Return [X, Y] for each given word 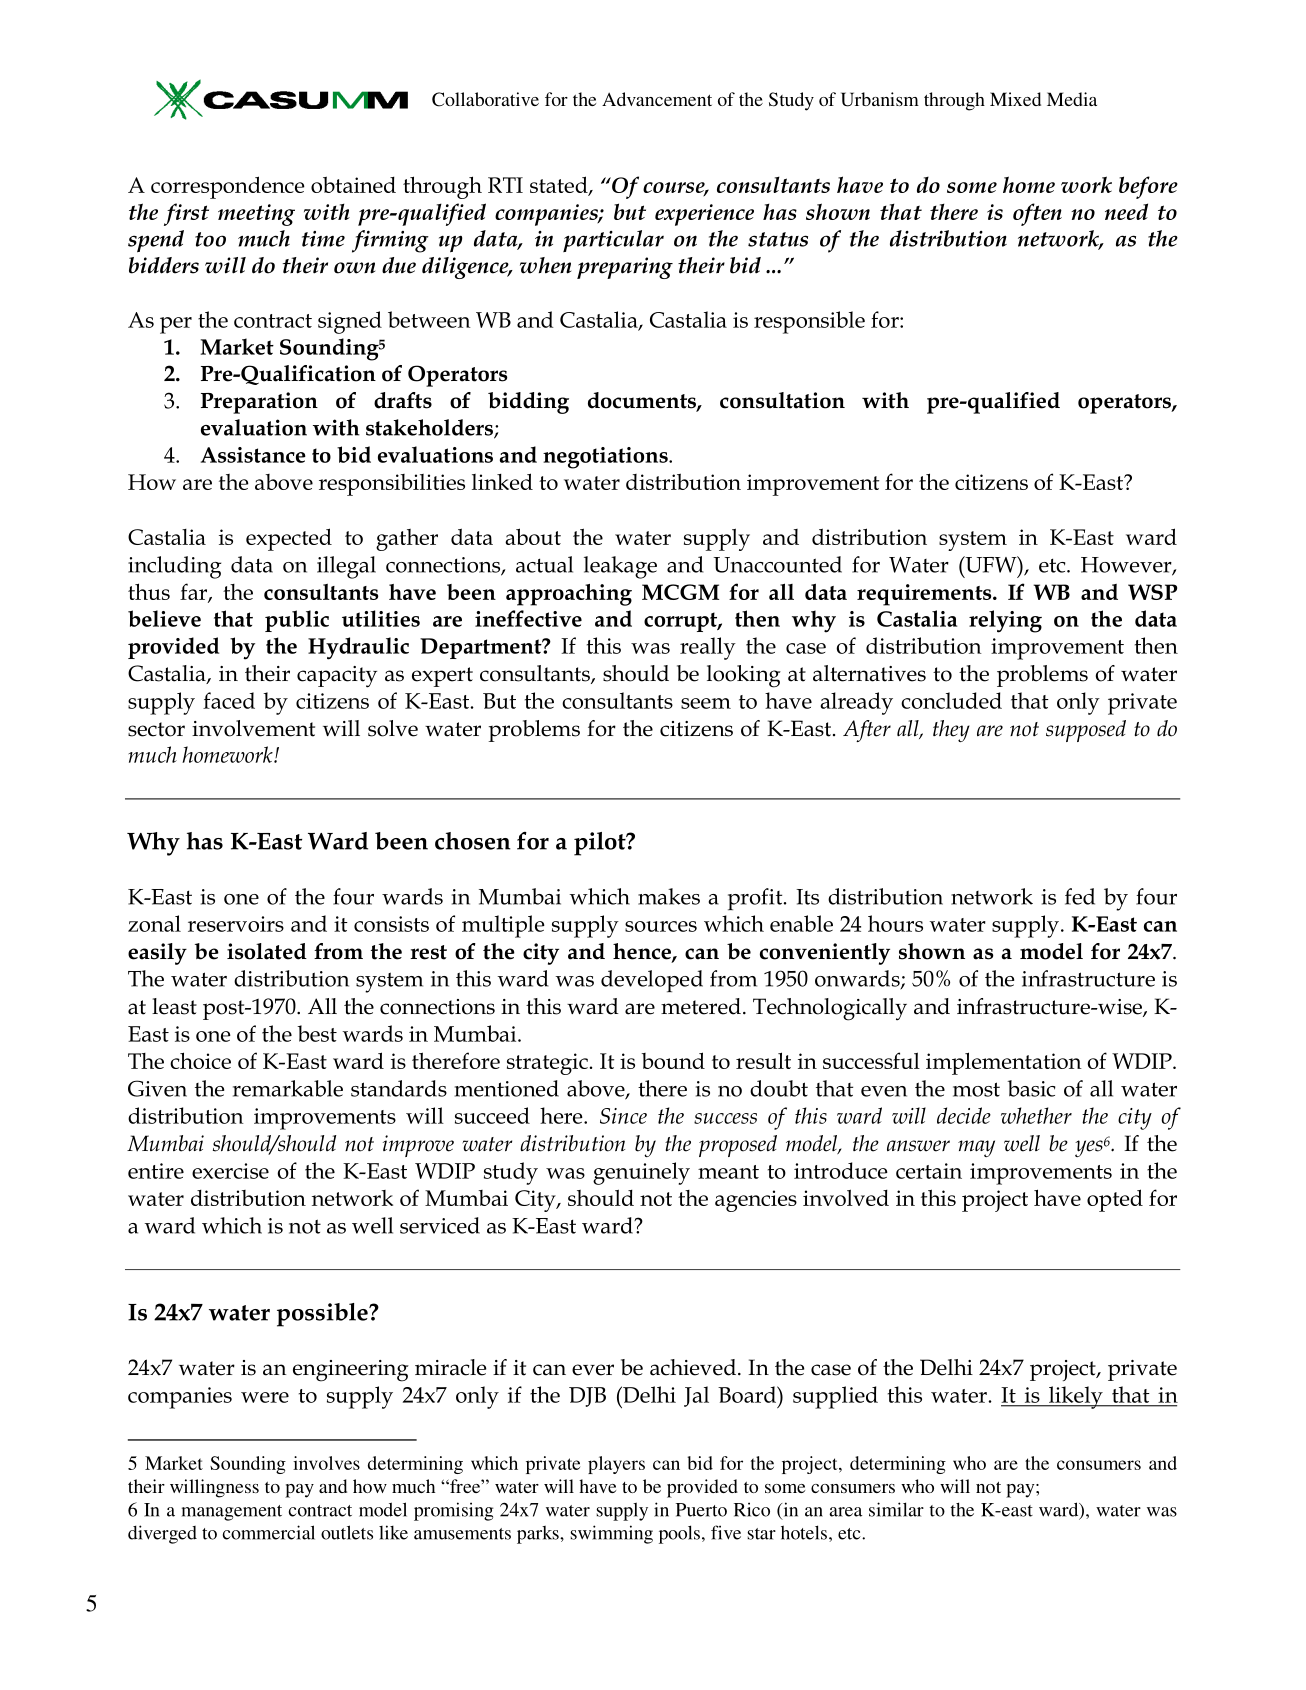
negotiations [606, 458]
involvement [253, 728]
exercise [230, 1171]
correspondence [228, 187]
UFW [991, 564]
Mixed [1015, 99]
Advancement [657, 99]
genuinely [641, 1173]
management [232, 1513]
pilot [601, 844]
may [976, 1148]
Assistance [253, 455]
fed [1080, 896]
